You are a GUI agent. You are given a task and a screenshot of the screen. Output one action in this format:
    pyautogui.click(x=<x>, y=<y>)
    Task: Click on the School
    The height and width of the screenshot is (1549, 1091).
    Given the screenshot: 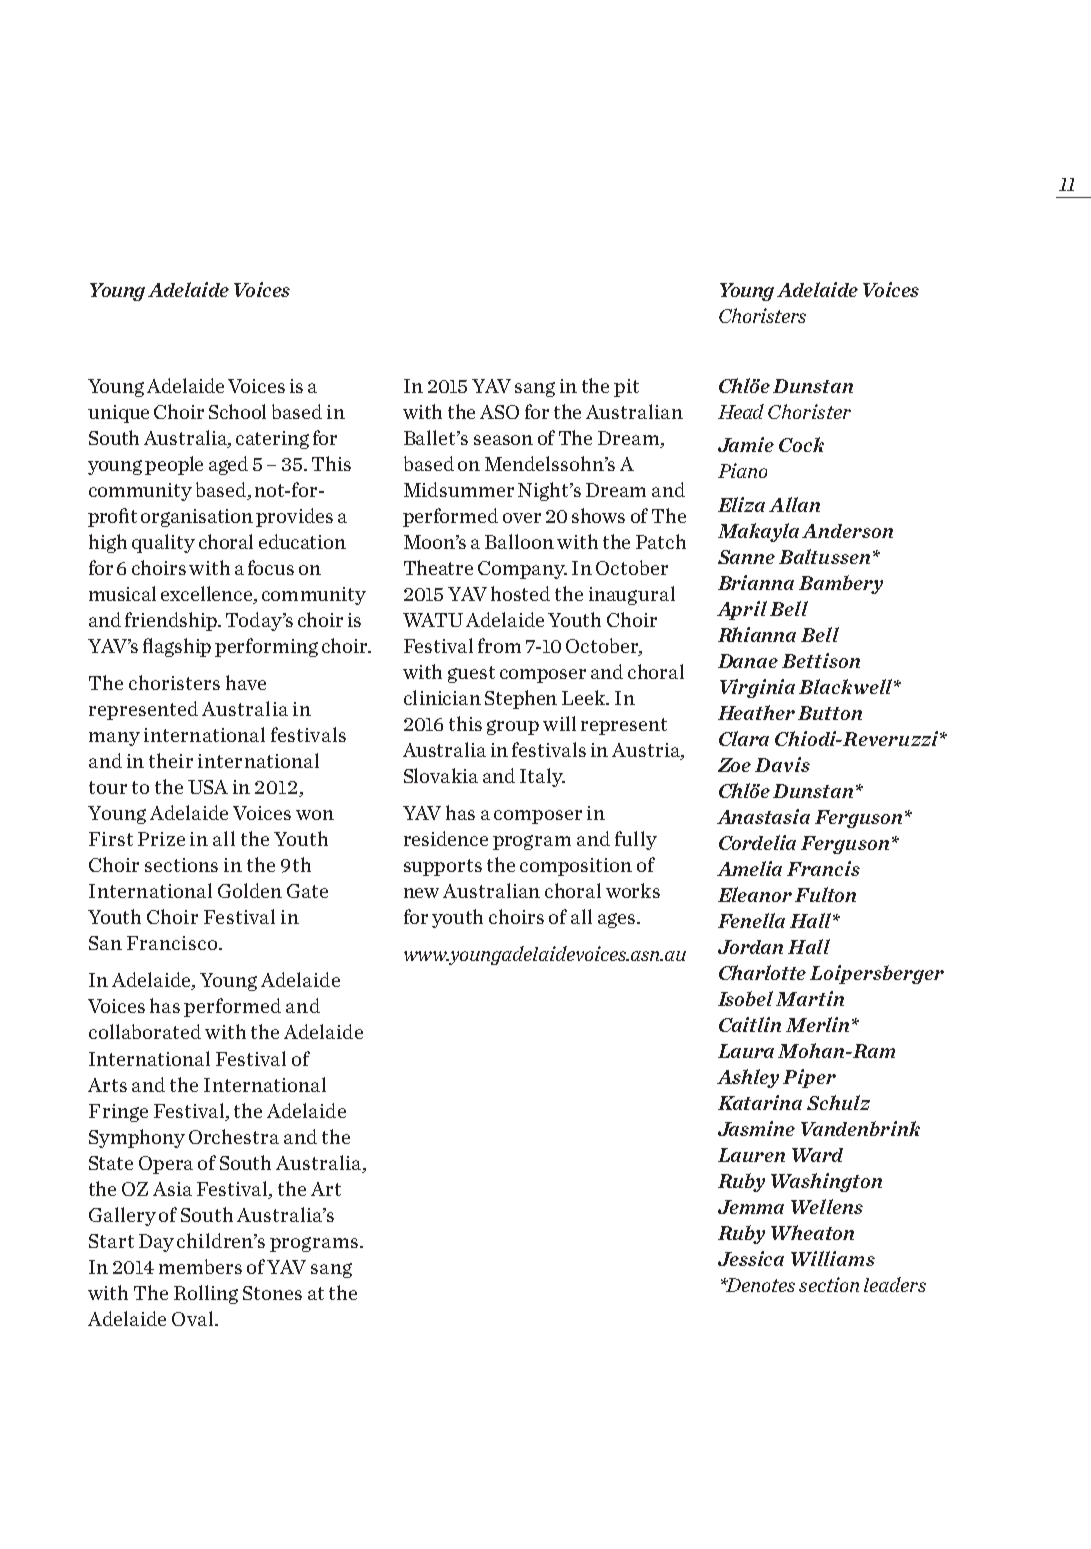 What is the action you would take?
    pyautogui.click(x=237, y=411)
